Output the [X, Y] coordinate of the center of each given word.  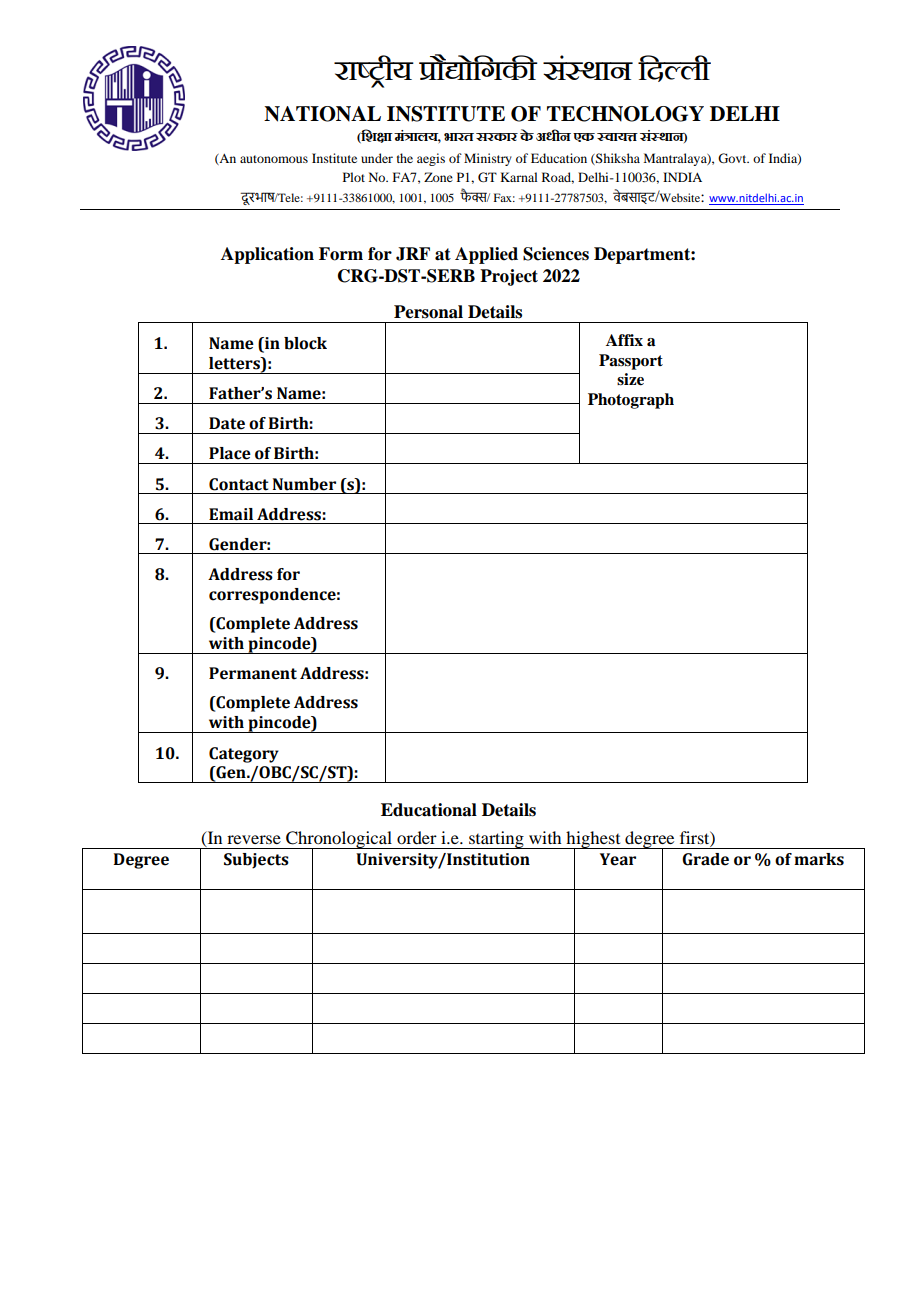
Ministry [488, 159]
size [630, 379]
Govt [733, 158]
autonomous [274, 159]
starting [496, 840]
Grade [705, 859]
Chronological [339, 841]
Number [304, 484]
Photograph [631, 401]
